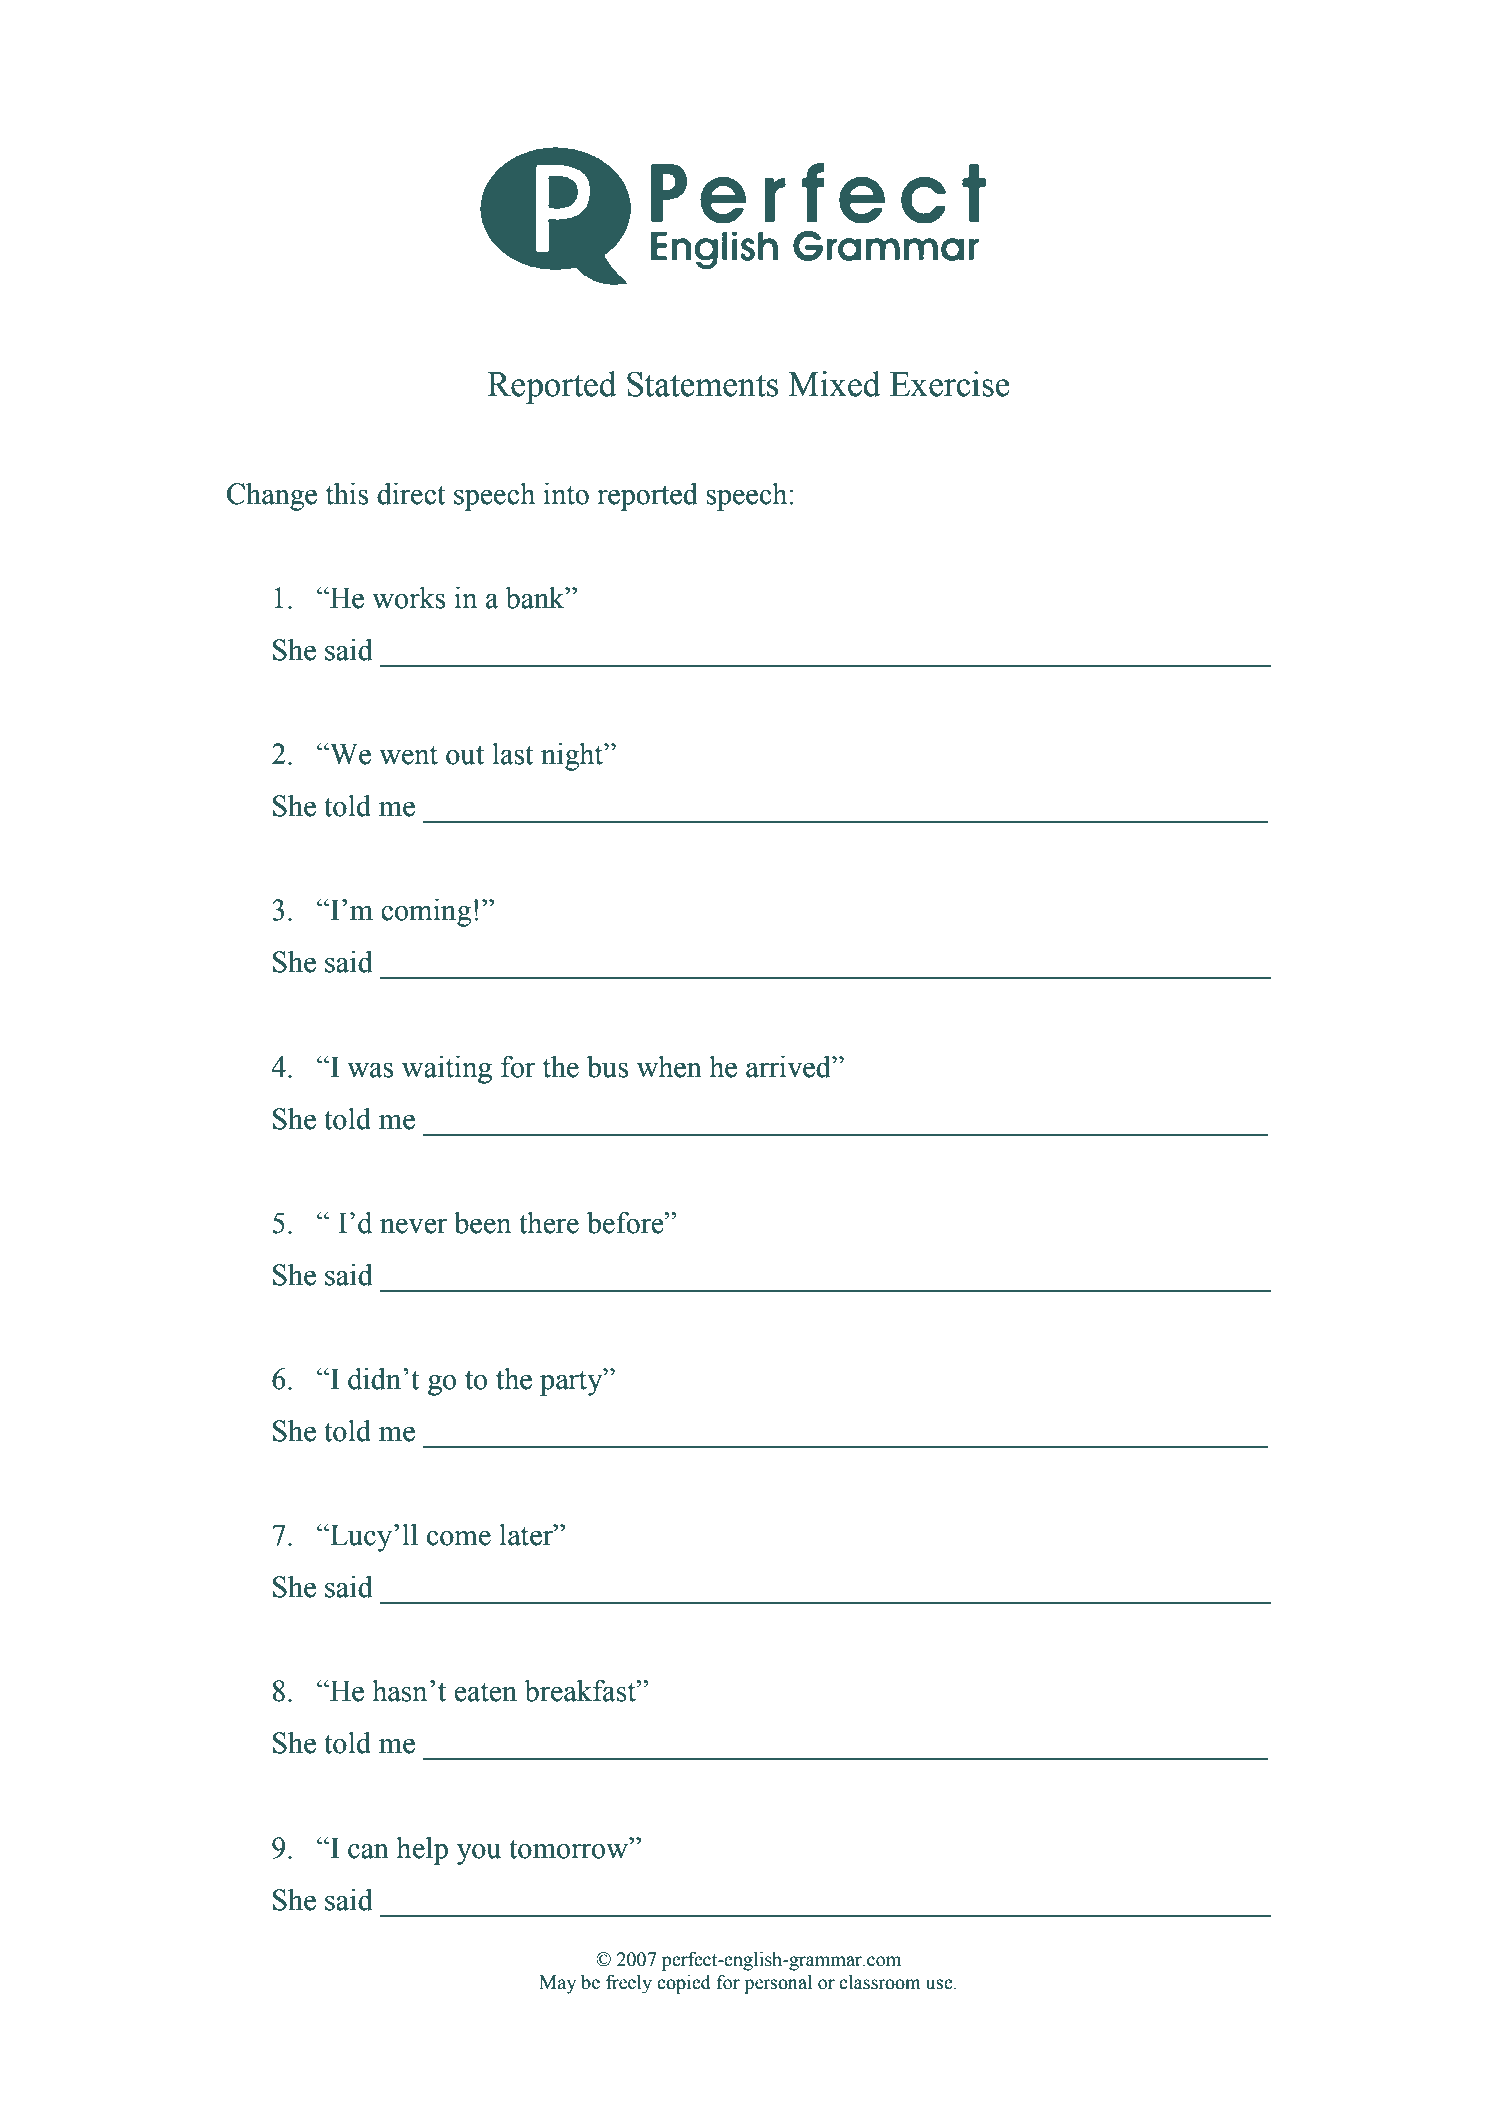  What do you see at coordinates (347, 494) in the screenshot?
I see `this` at bounding box center [347, 494].
